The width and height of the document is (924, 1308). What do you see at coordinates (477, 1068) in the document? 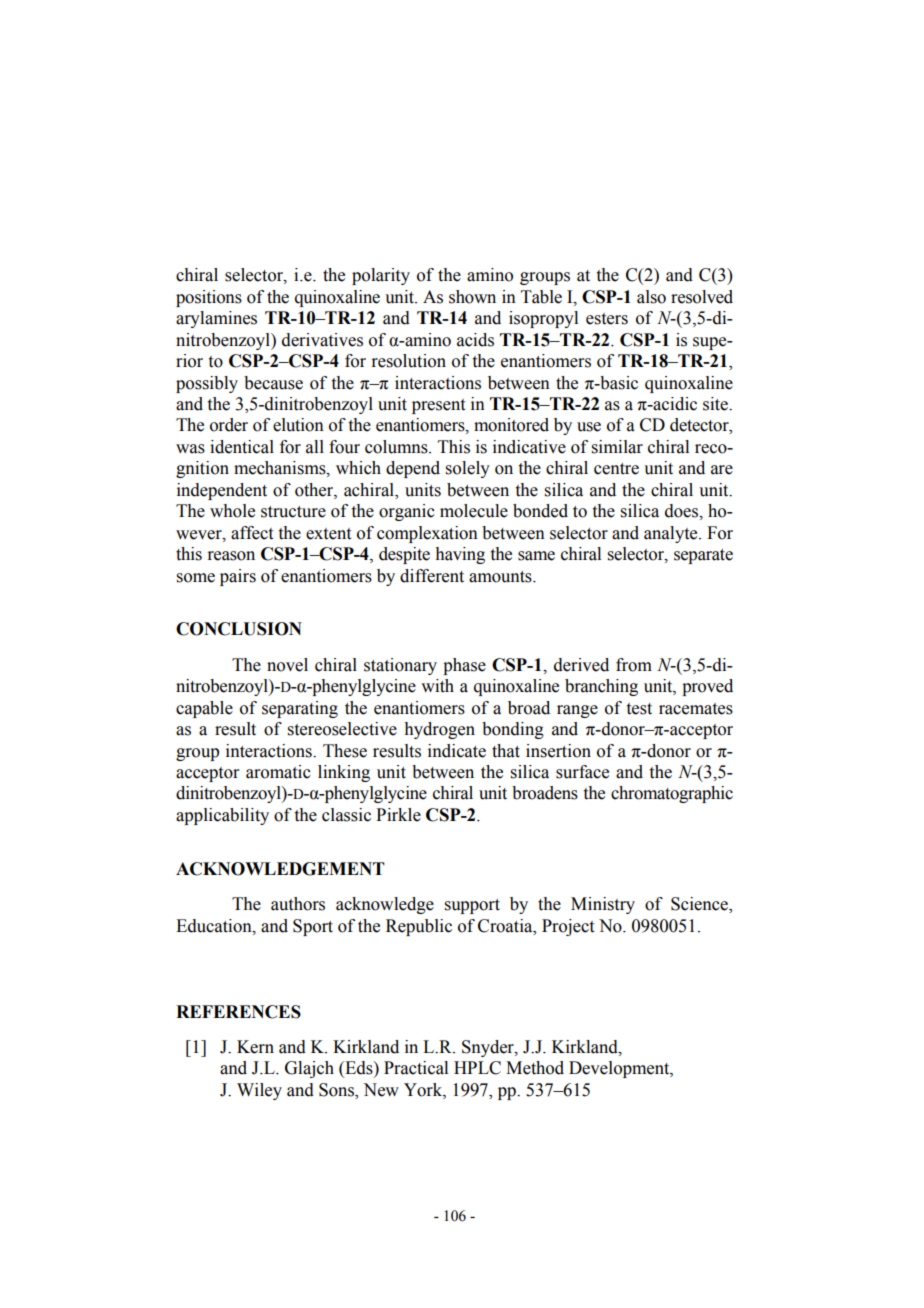
I see `HPLC` at bounding box center [477, 1068].
